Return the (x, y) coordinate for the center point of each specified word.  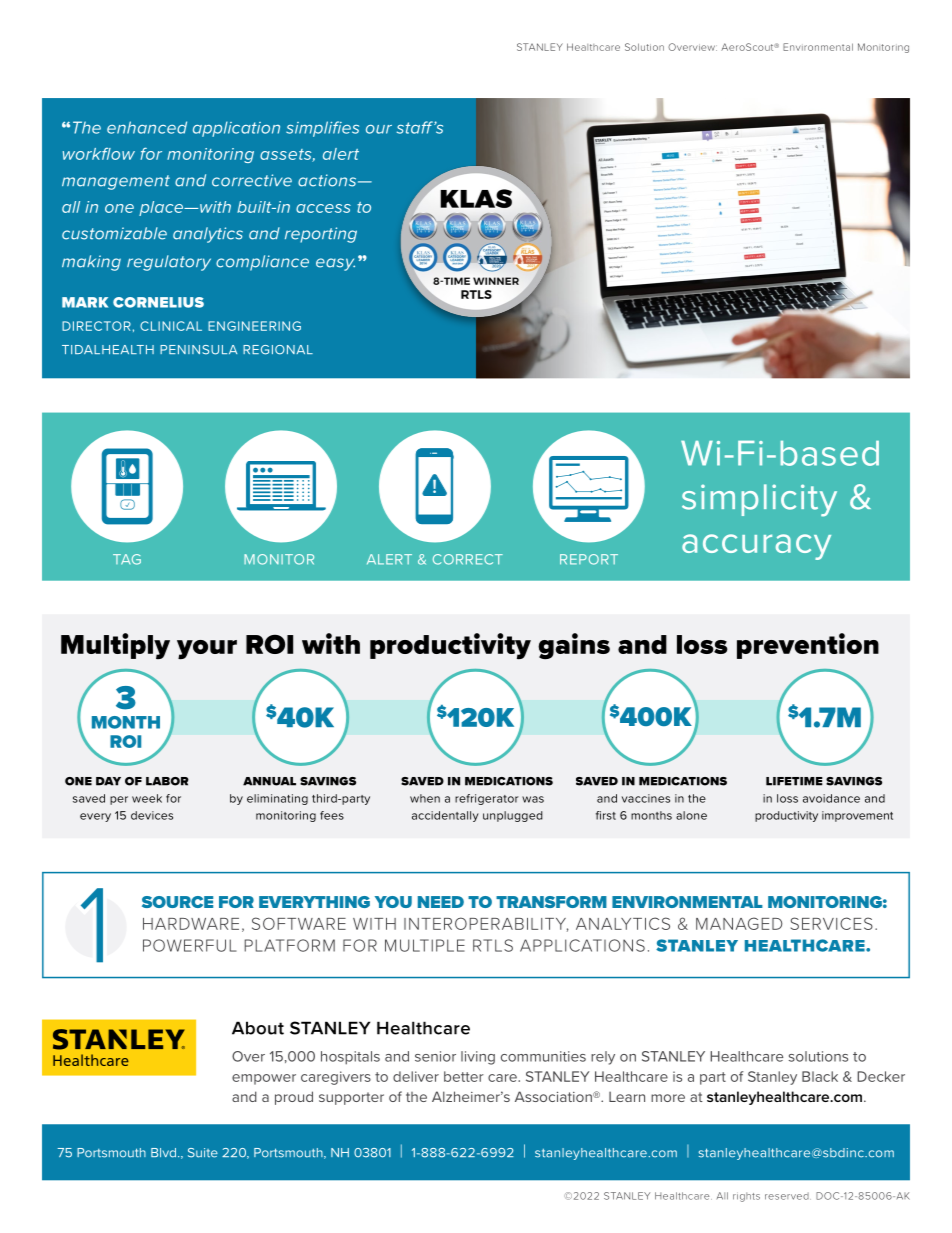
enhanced (147, 127)
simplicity (759, 500)
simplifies (322, 129)
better (464, 1076)
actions (328, 180)
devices (152, 815)
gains (574, 646)
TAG (127, 559)
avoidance (831, 798)
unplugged (513, 816)
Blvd (163, 1153)
